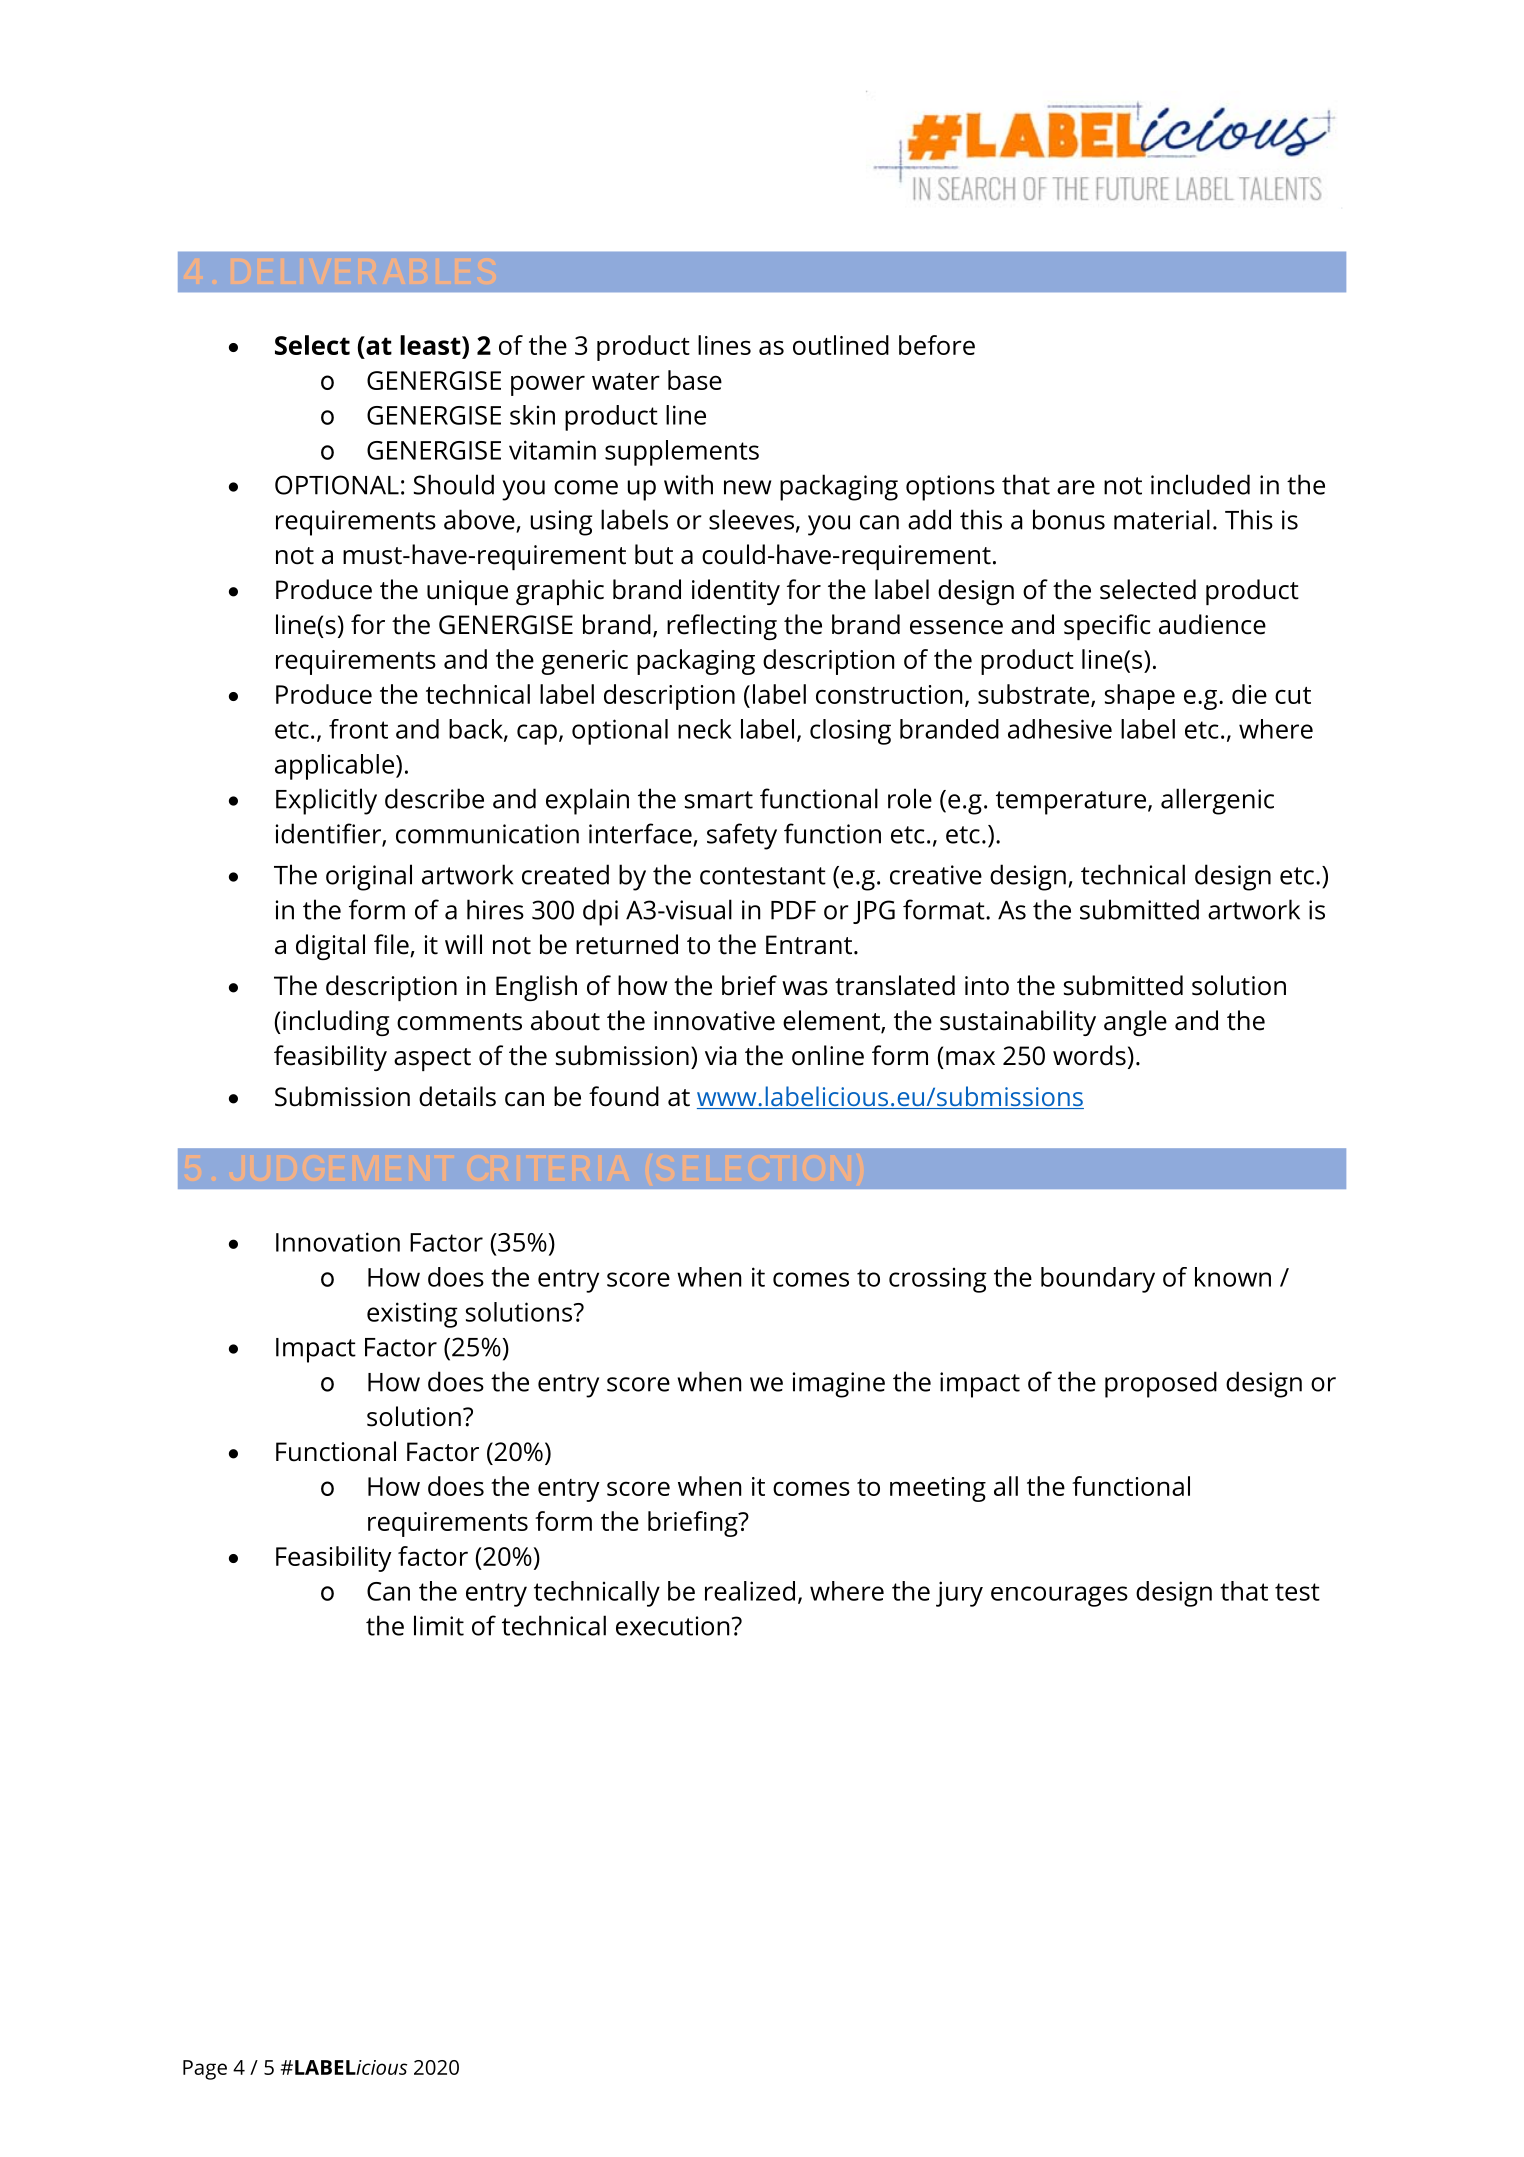 This screenshot has width=1524, height=2157. Describe the element at coordinates (750, 1591) in the screenshot. I see `realized` at that location.
